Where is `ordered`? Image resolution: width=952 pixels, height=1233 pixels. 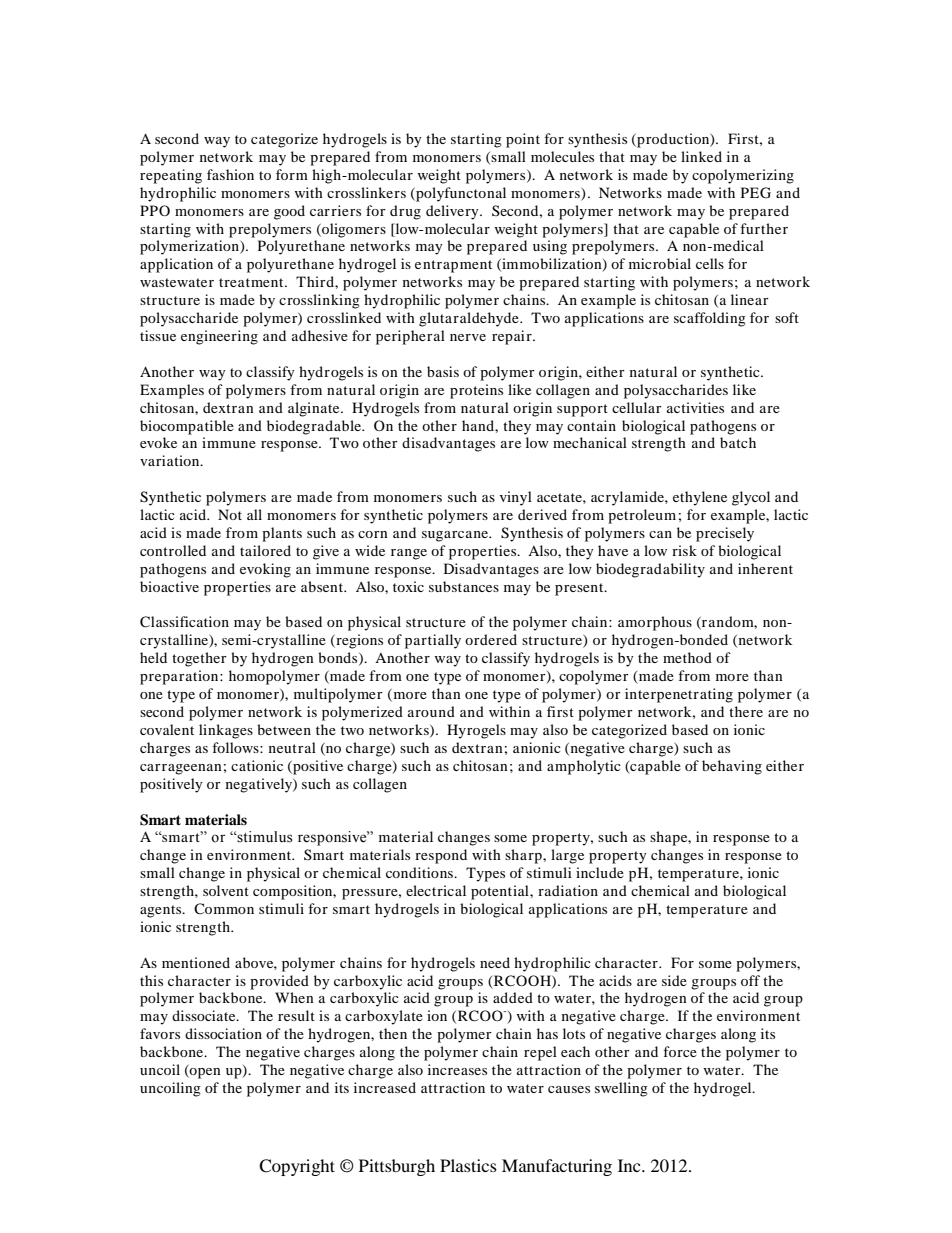 ordered is located at coordinates (491, 639).
